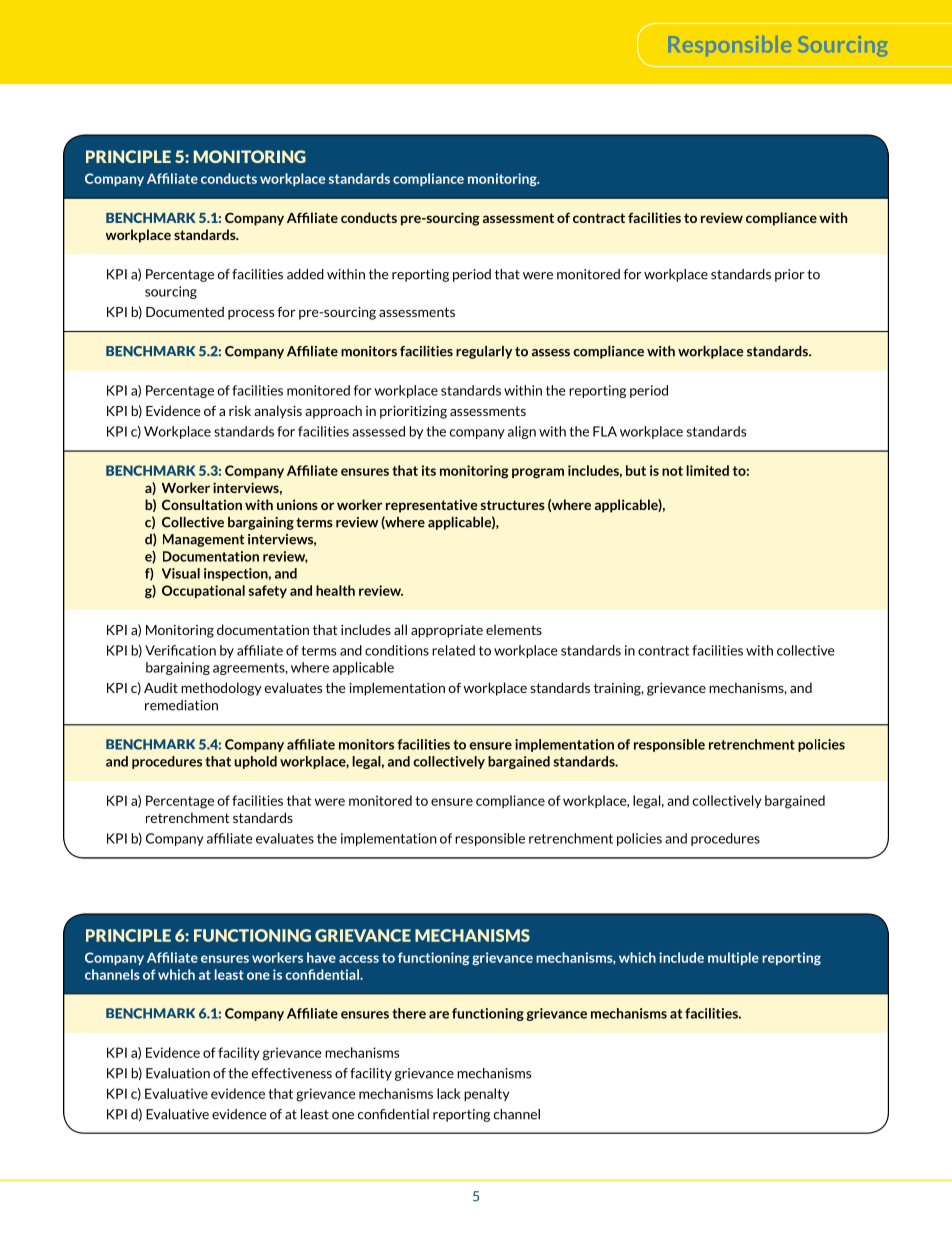  Describe the element at coordinates (453, 650) in the page. I see `related` at that location.
